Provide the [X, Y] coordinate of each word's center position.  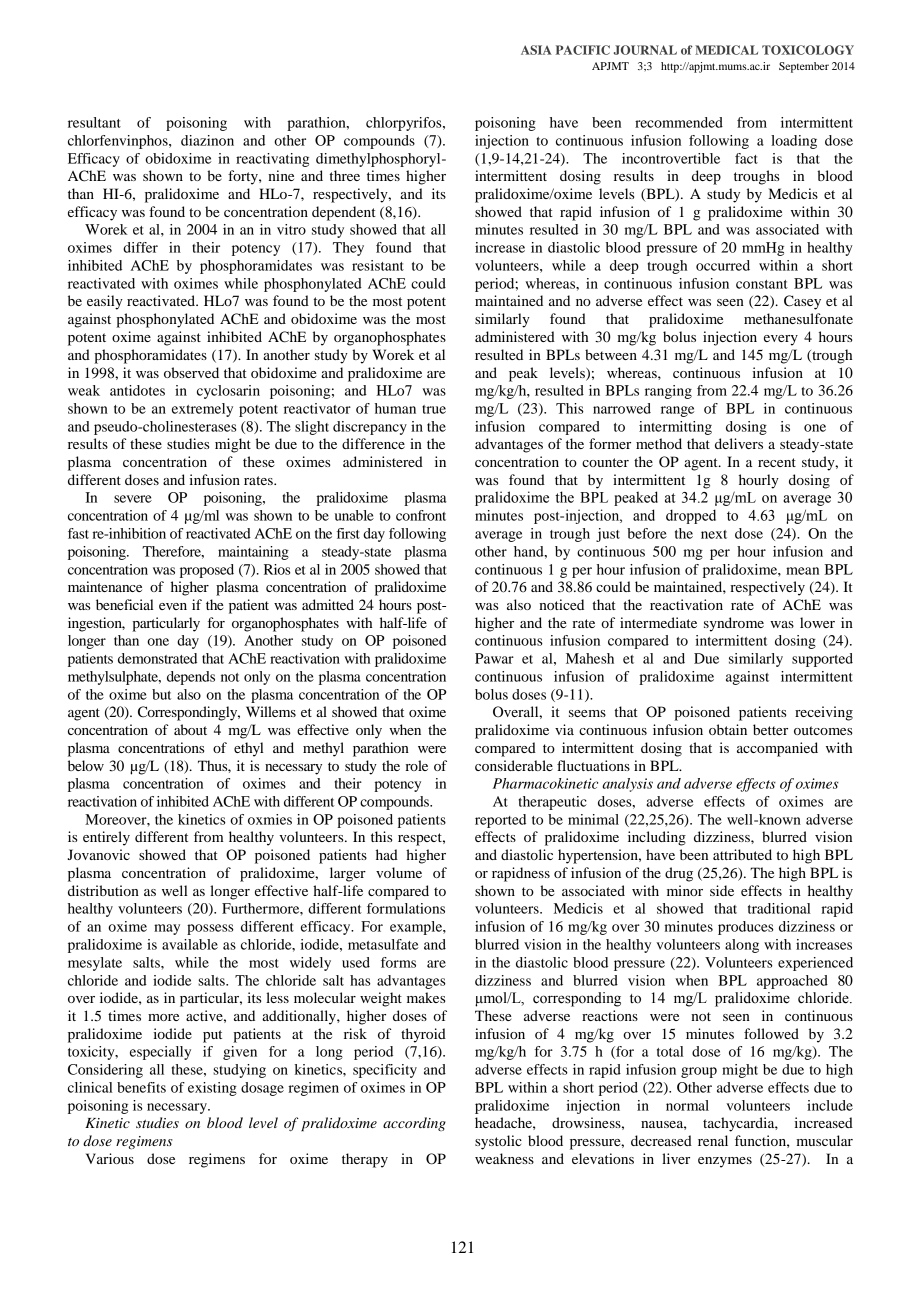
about [190, 729]
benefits [141, 1087]
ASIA [536, 50]
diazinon [207, 140]
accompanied [777, 749]
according [414, 1124]
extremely [202, 410]
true [434, 409]
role [416, 765]
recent [777, 462]
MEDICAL [726, 50]
